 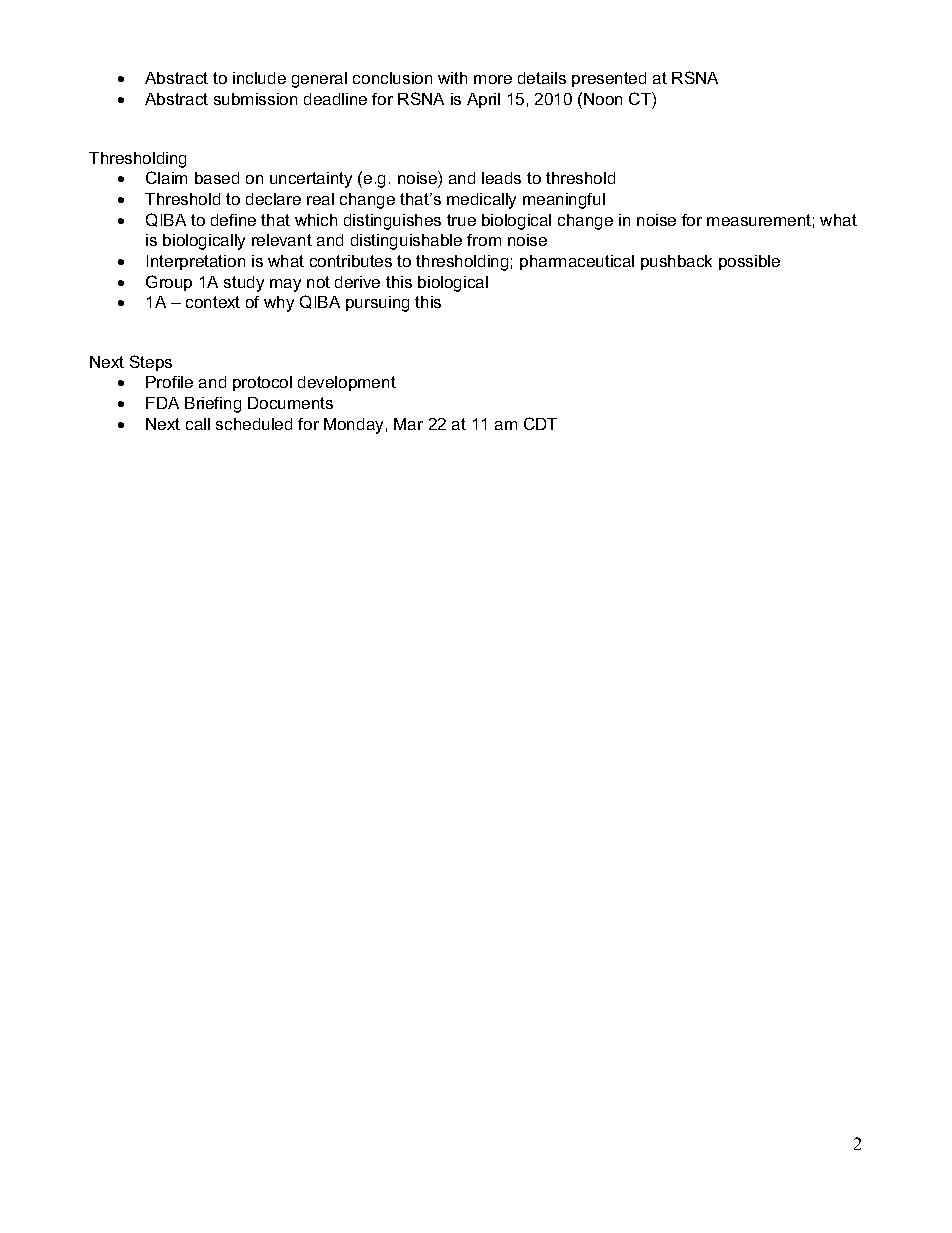 What do you see at coordinates (609, 79) in the document?
I see `presented` at bounding box center [609, 79].
